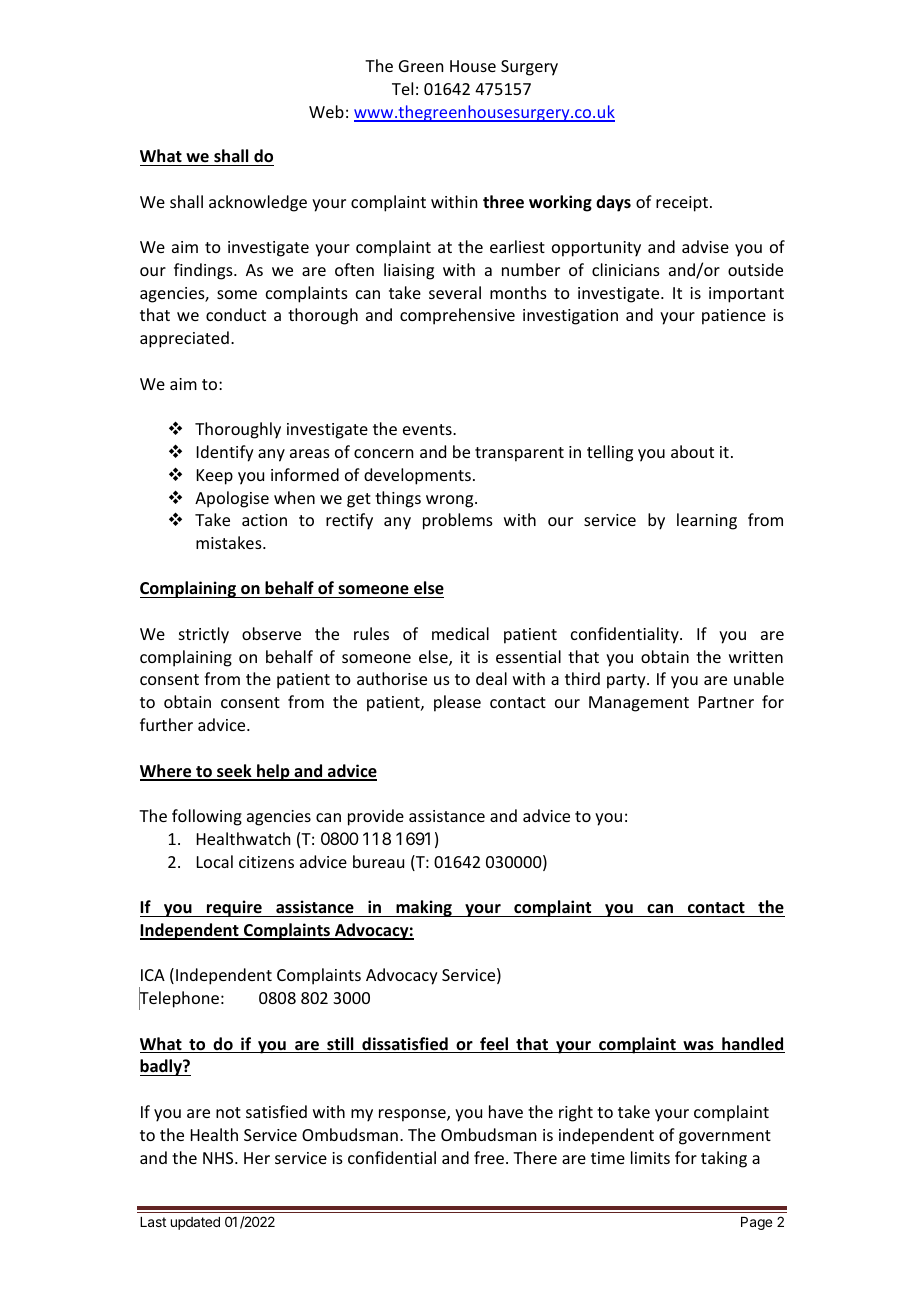 Image resolution: width=924 pixels, height=1308 pixels. I want to click on free, so click(490, 1157).
